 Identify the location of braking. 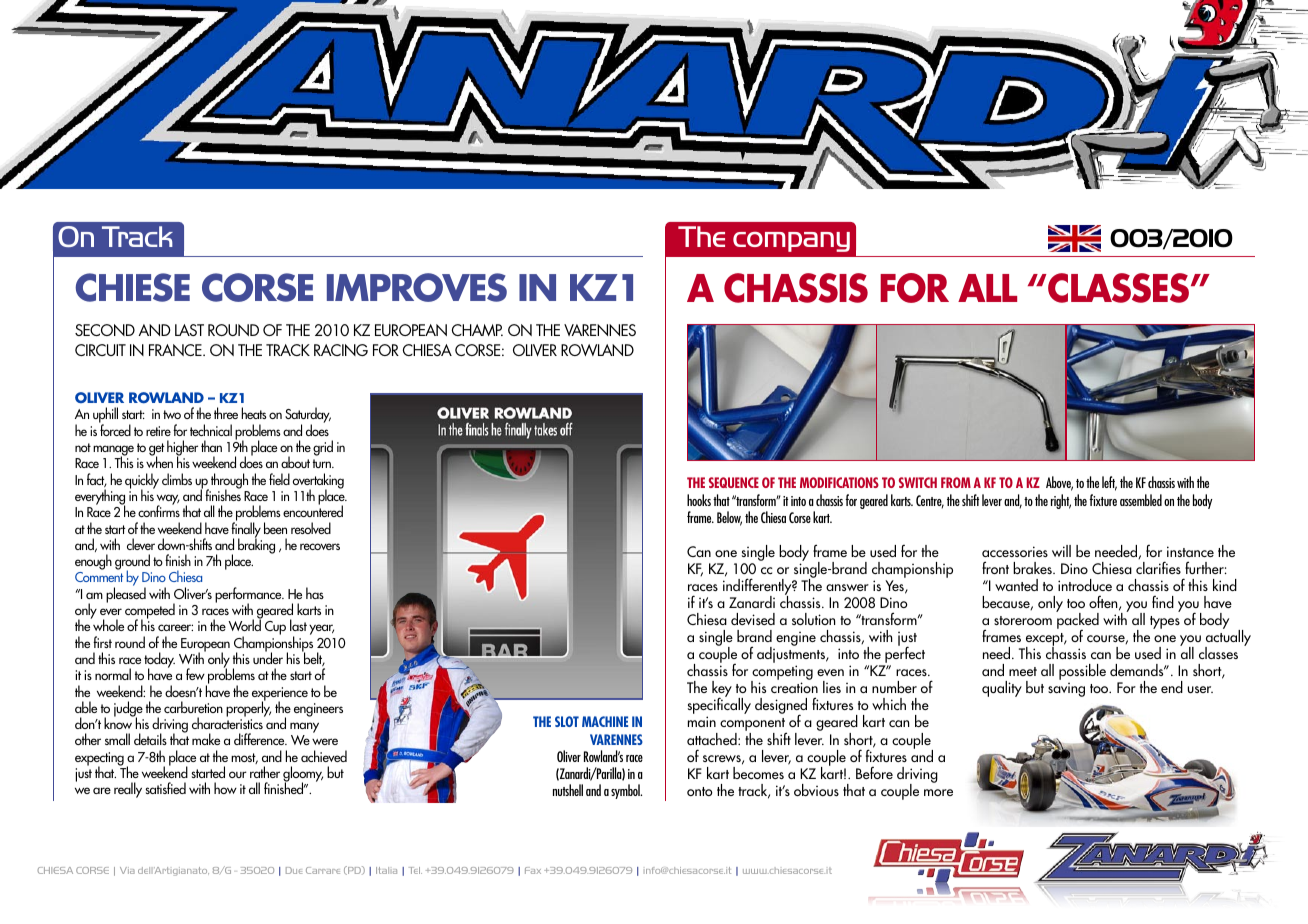
(256, 545).
